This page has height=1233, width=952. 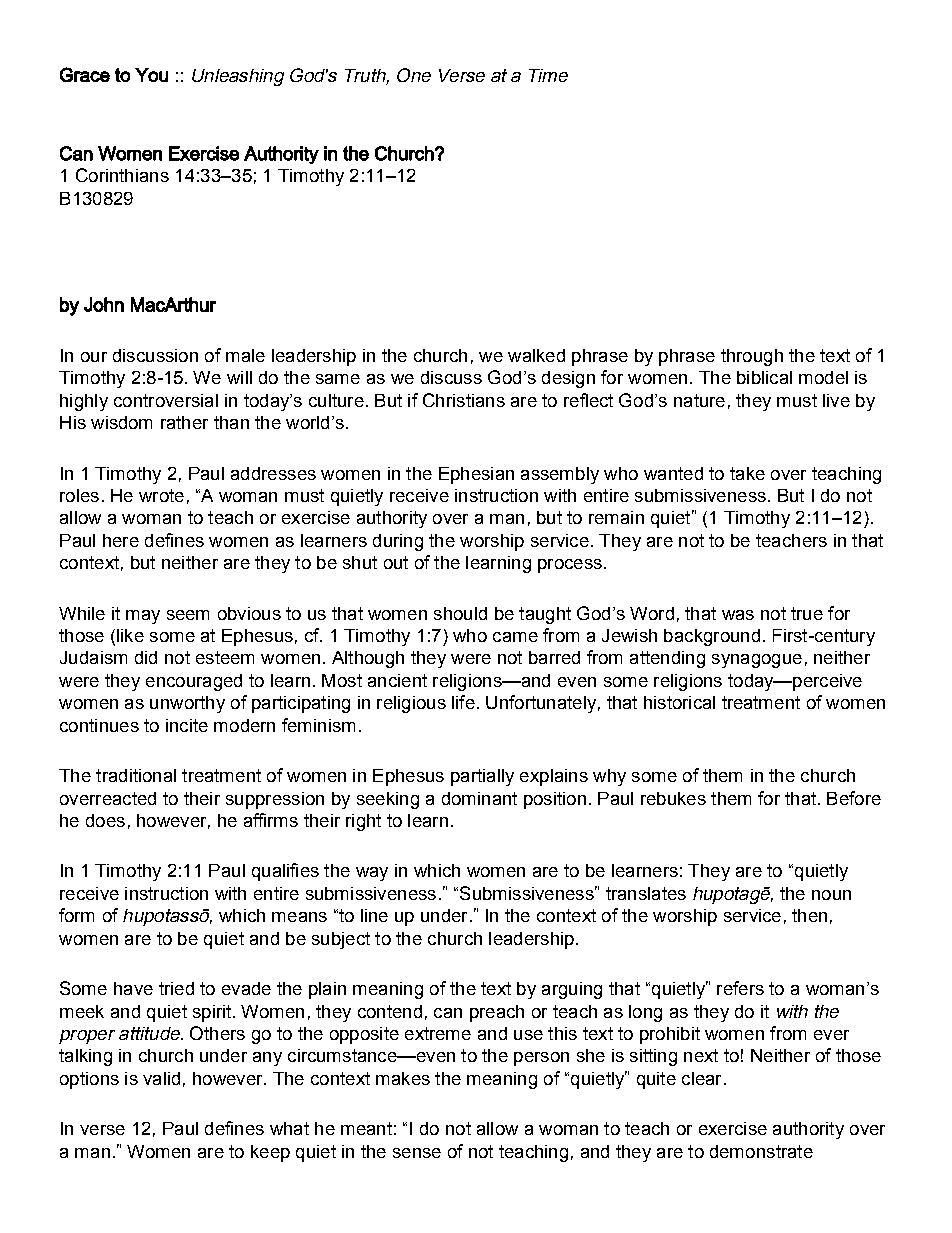 What do you see at coordinates (460, 613) in the page?
I see `should` at bounding box center [460, 613].
